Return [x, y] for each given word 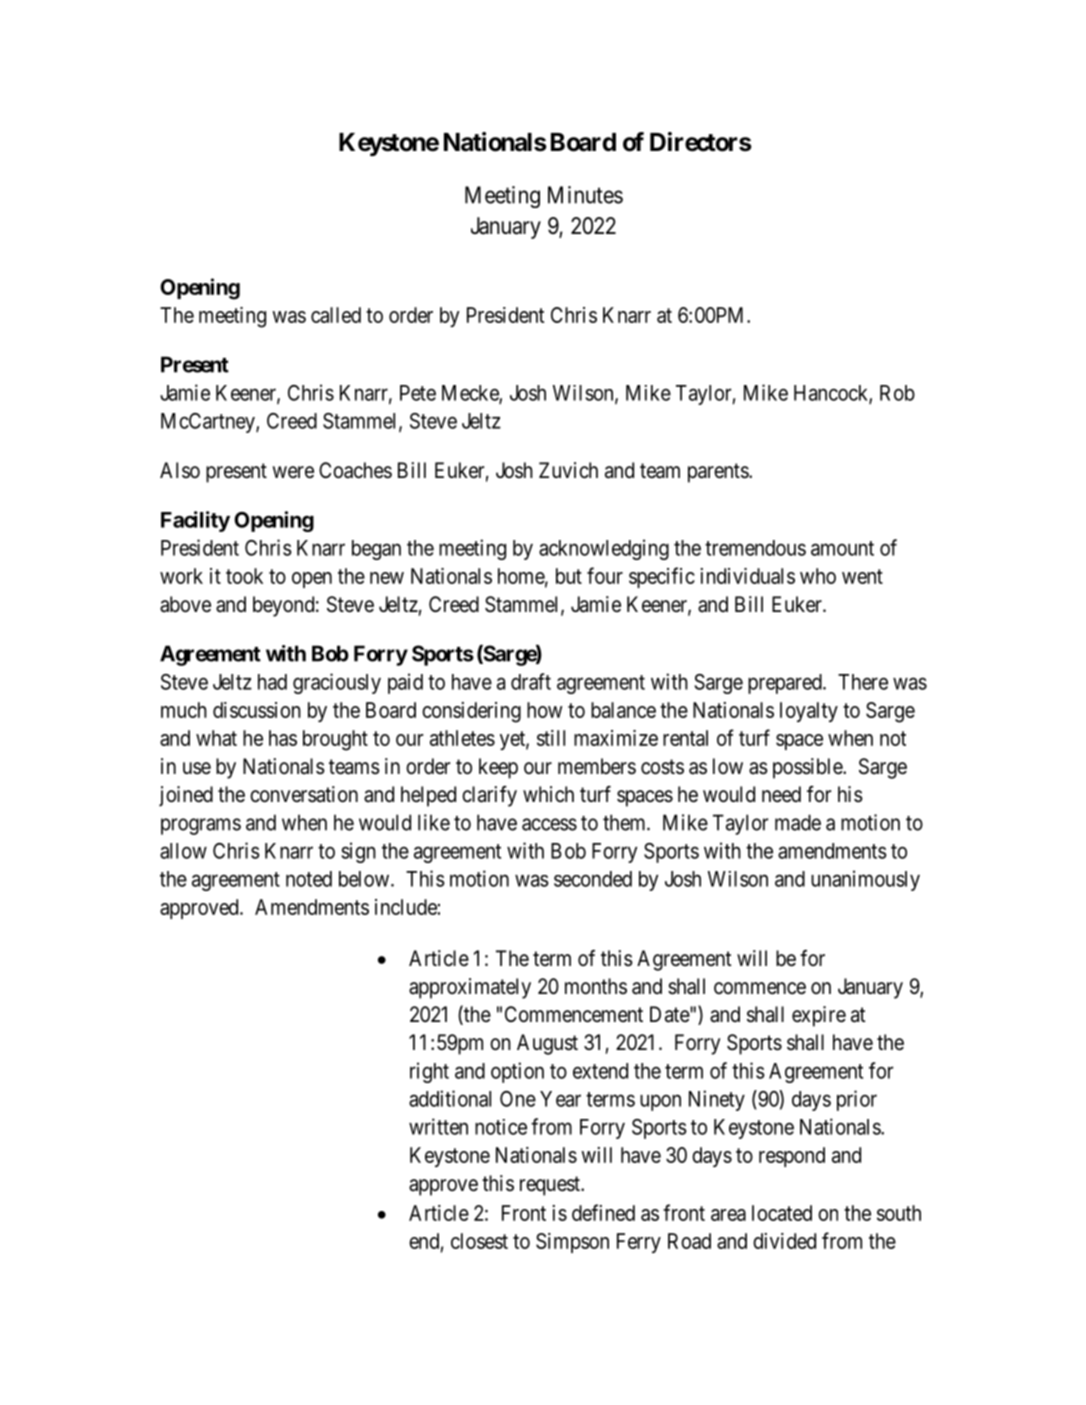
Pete [418, 393]
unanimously [865, 880]
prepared [786, 684]
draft [531, 681]
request [551, 1186]
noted [309, 879]
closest [479, 1241]
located [782, 1213]
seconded [593, 879]
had [272, 682]
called [336, 315]
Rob [897, 393]
